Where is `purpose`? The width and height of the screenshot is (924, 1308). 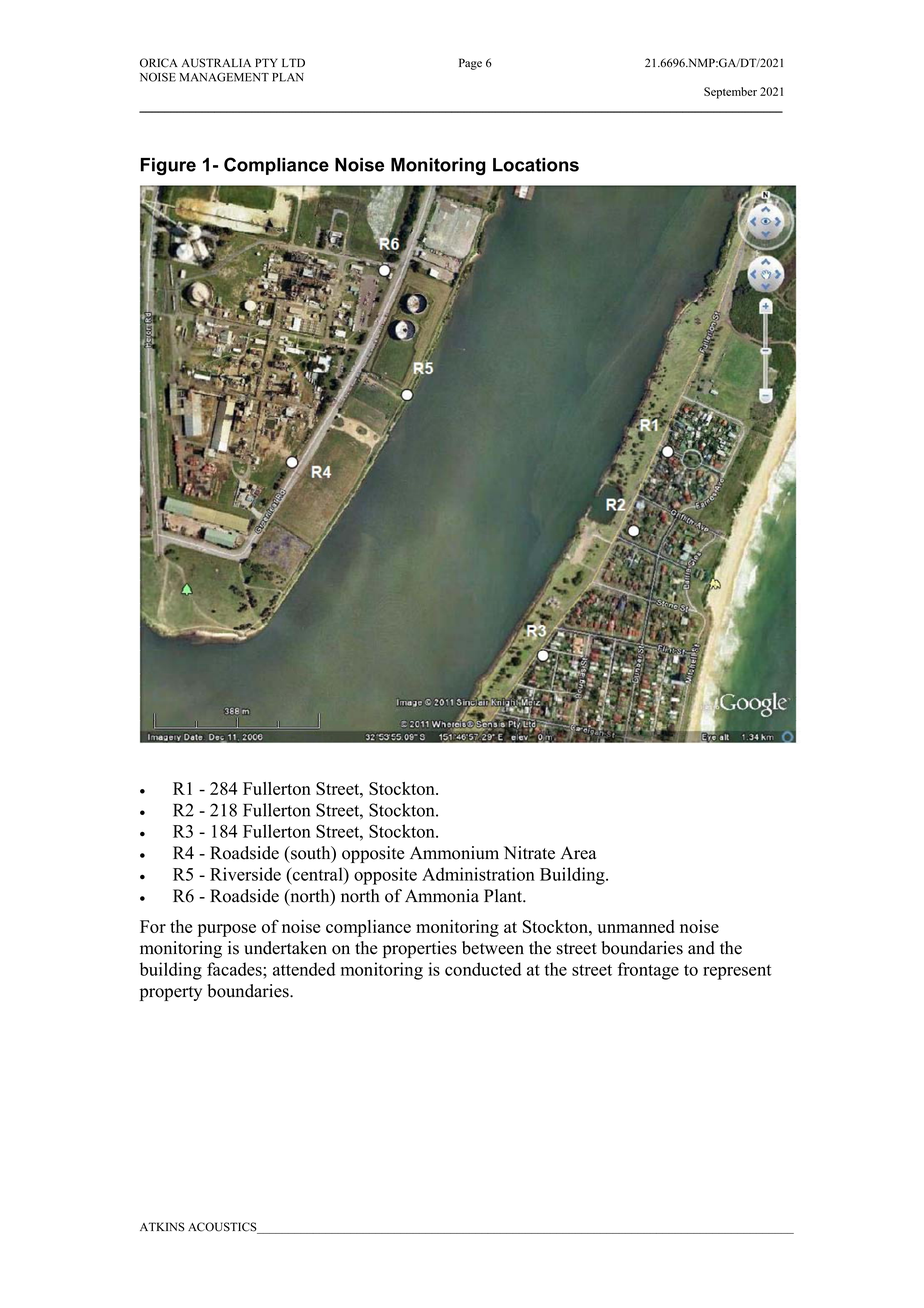
purpose is located at coordinates (227, 930).
